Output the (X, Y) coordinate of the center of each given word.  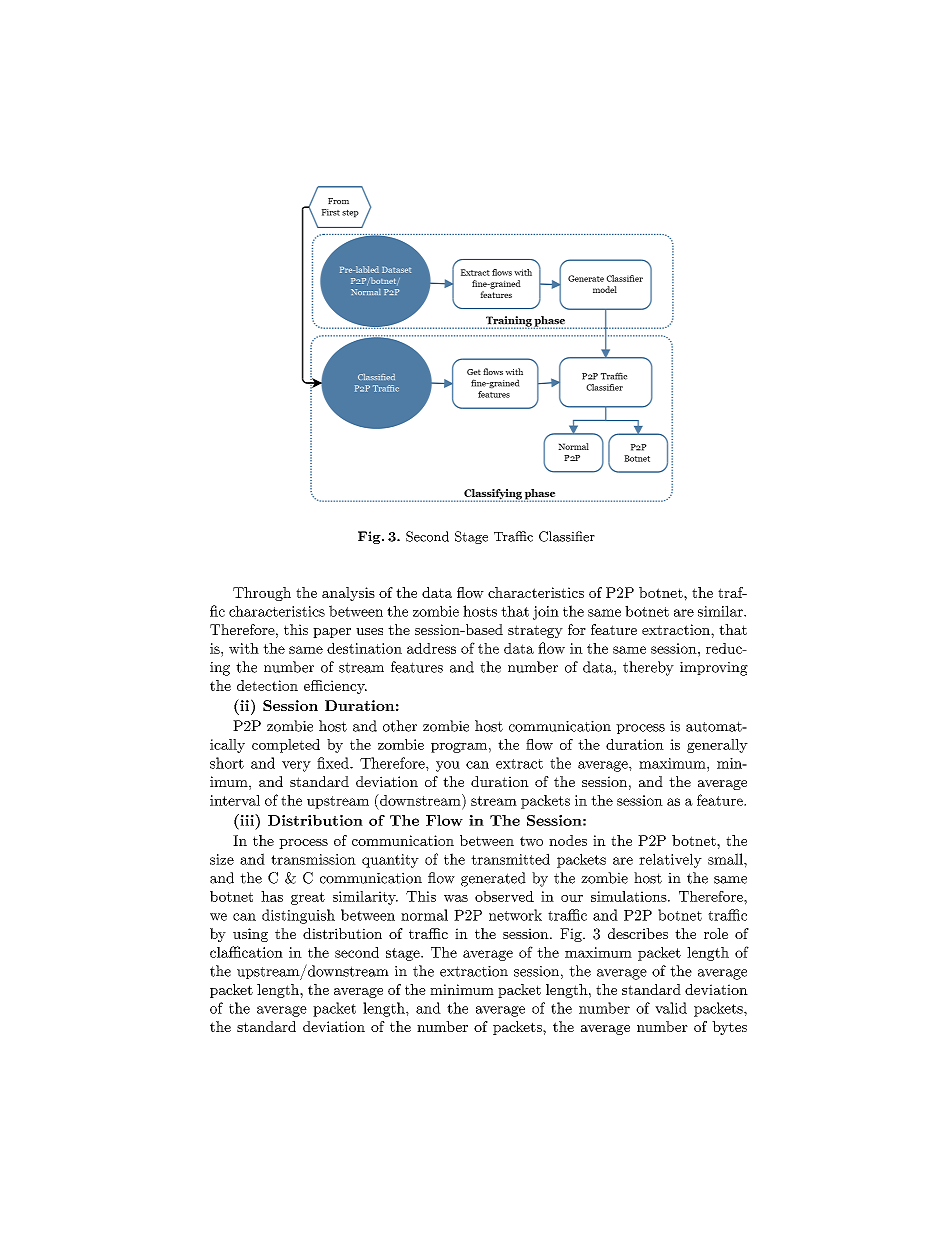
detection (267, 685)
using (250, 935)
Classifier (567, 536)
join (546, 613)
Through (262, 594)
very (296, 766)
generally (717, 746)
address (431, 648)
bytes (729, 1028)
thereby (648, 668)
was (456, 898)
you (448, 766)
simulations (629, 896)
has (272, 896)
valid (671, 1008)
